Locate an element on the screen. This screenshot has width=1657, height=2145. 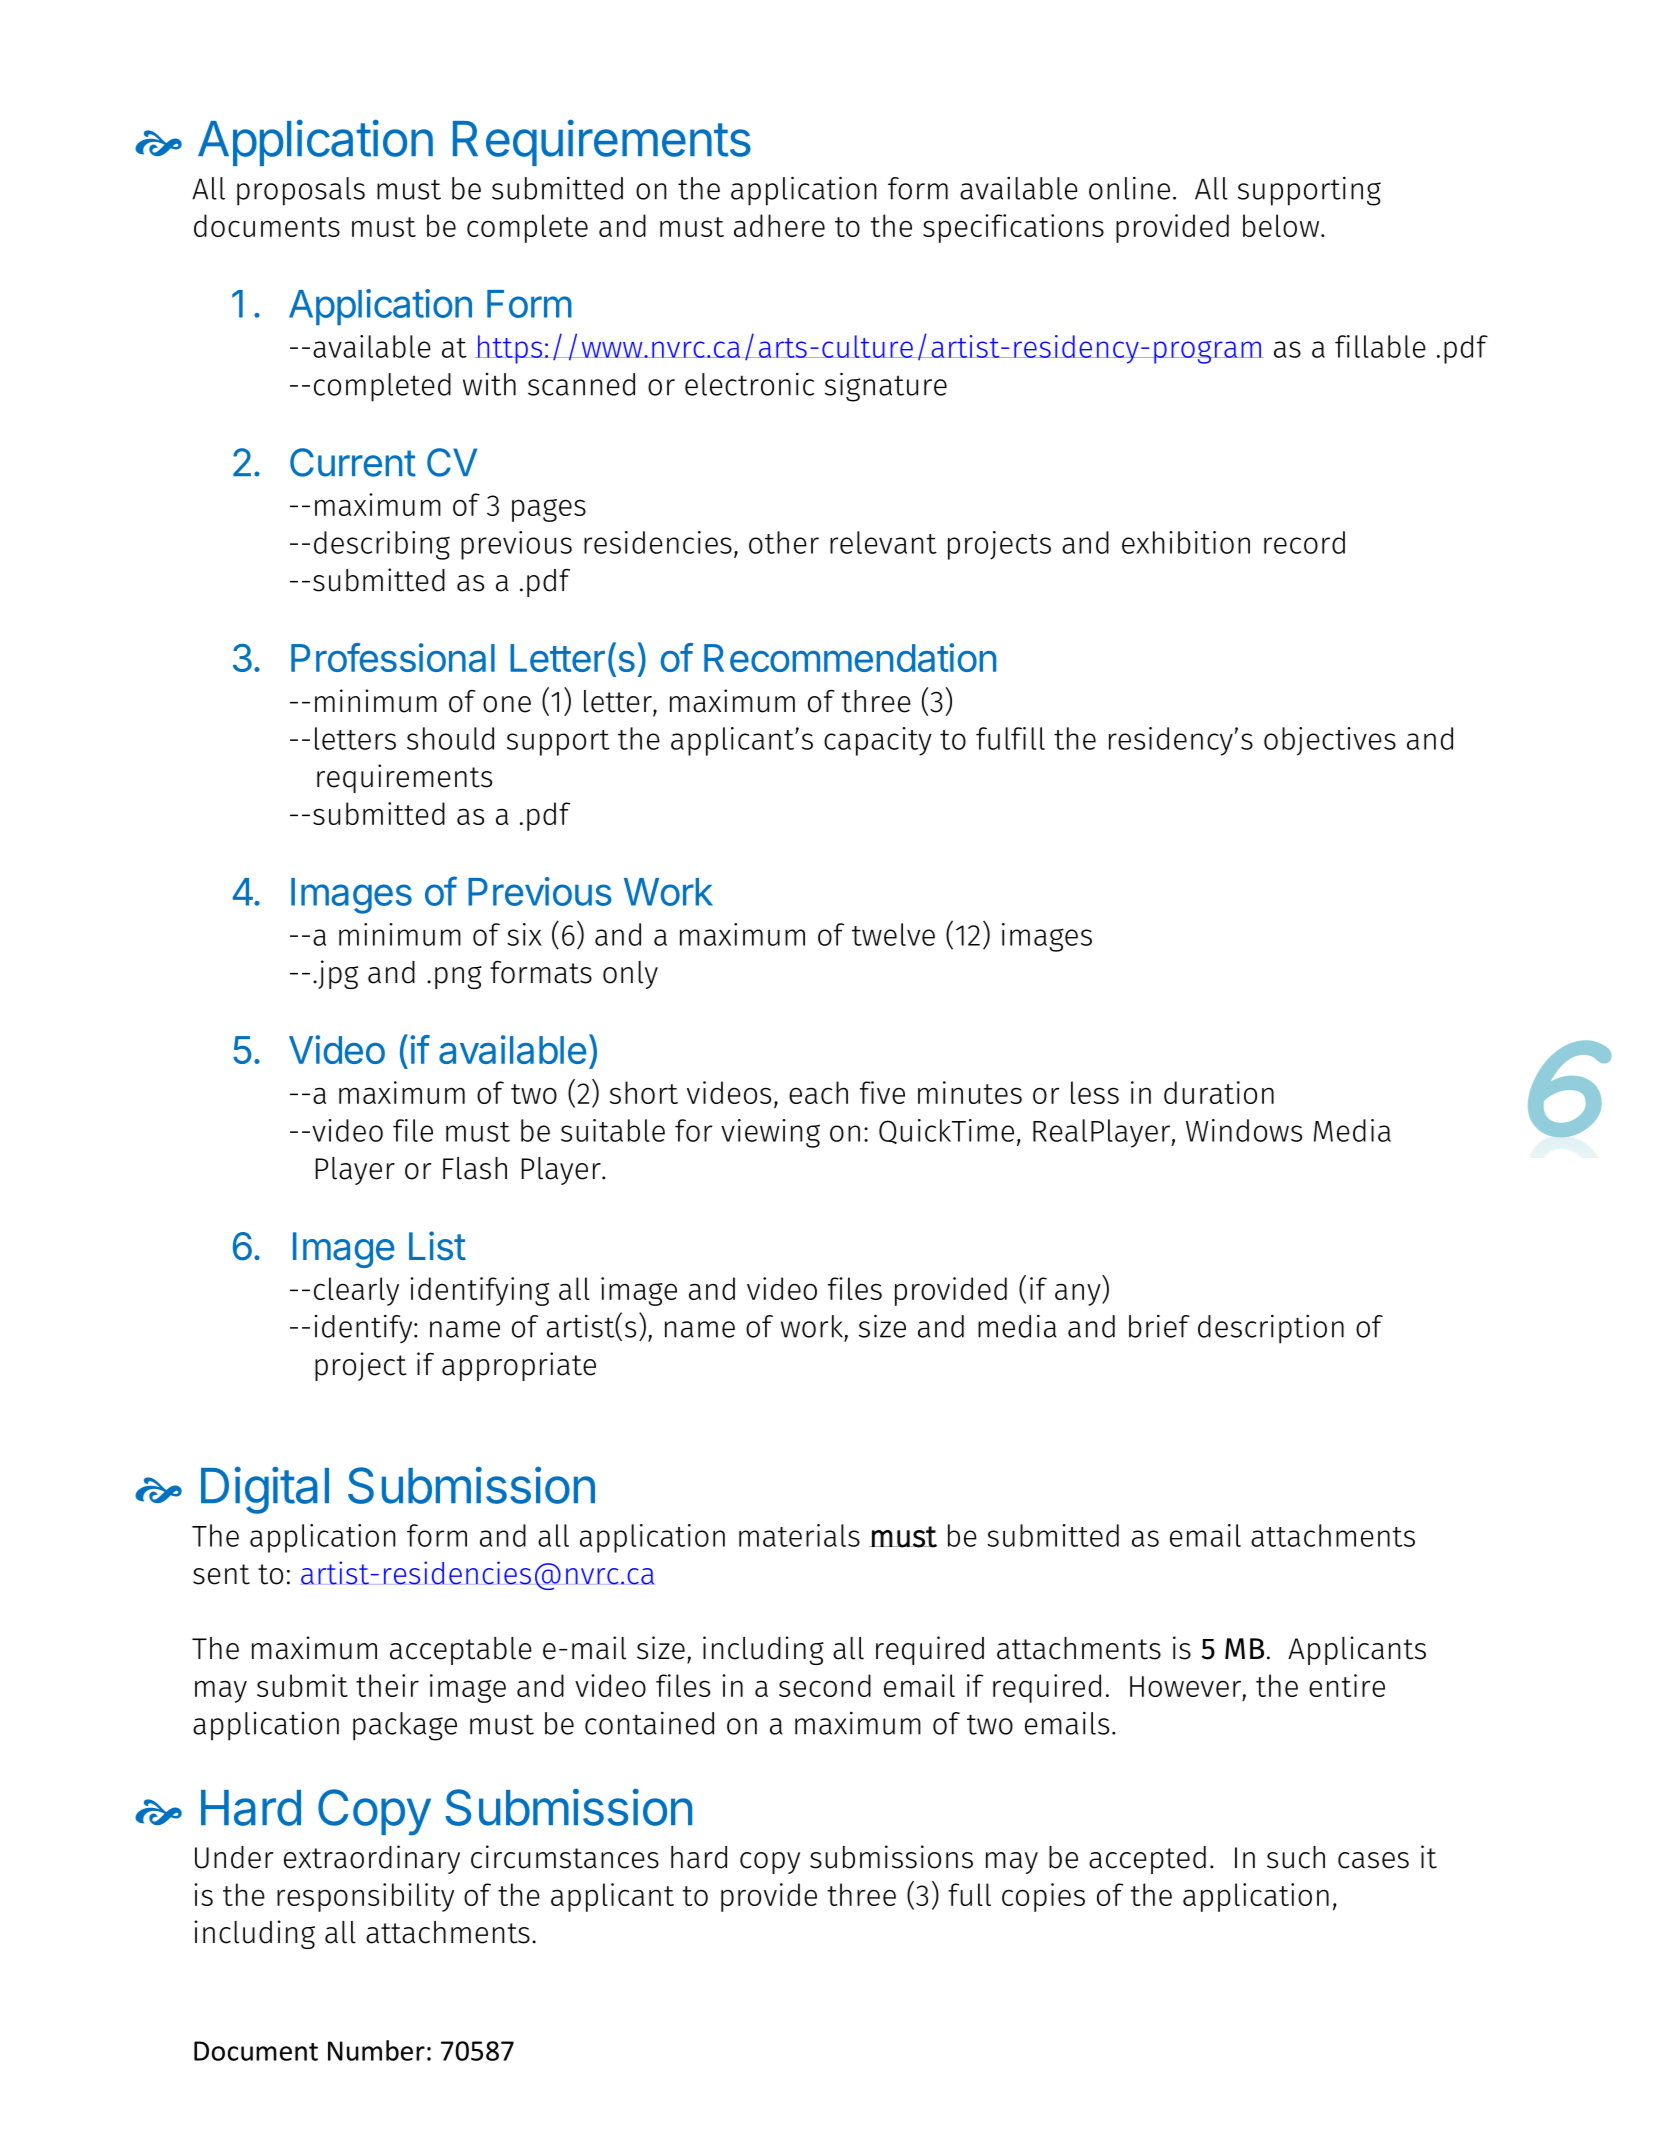
Flash is located at coordinates (475, 1168).
